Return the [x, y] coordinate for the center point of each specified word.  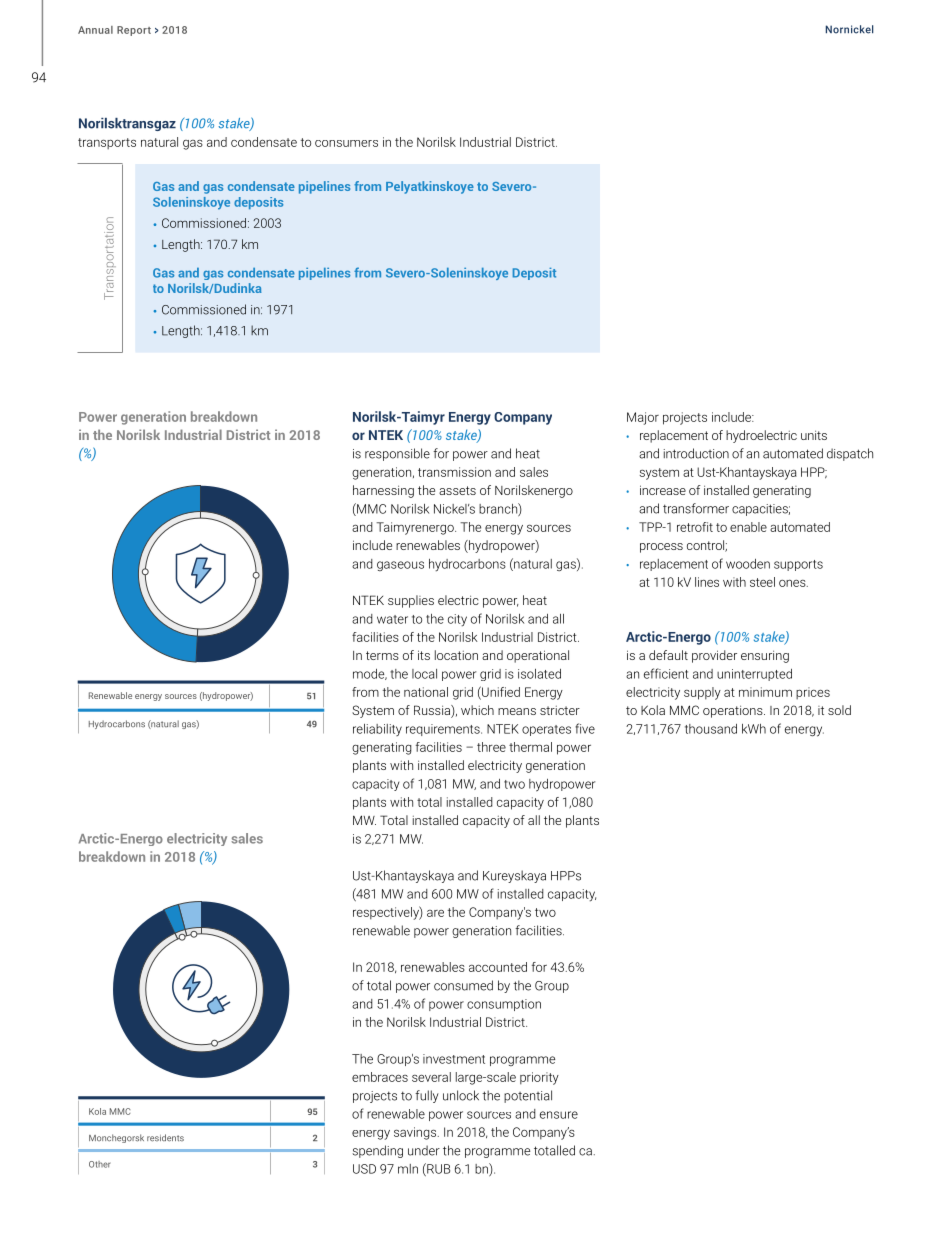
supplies [411, 601]
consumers [346, 143]
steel [762, 582]
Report [134, 31]
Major [643, 418]
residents [165, 1138]
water [392, 619]
